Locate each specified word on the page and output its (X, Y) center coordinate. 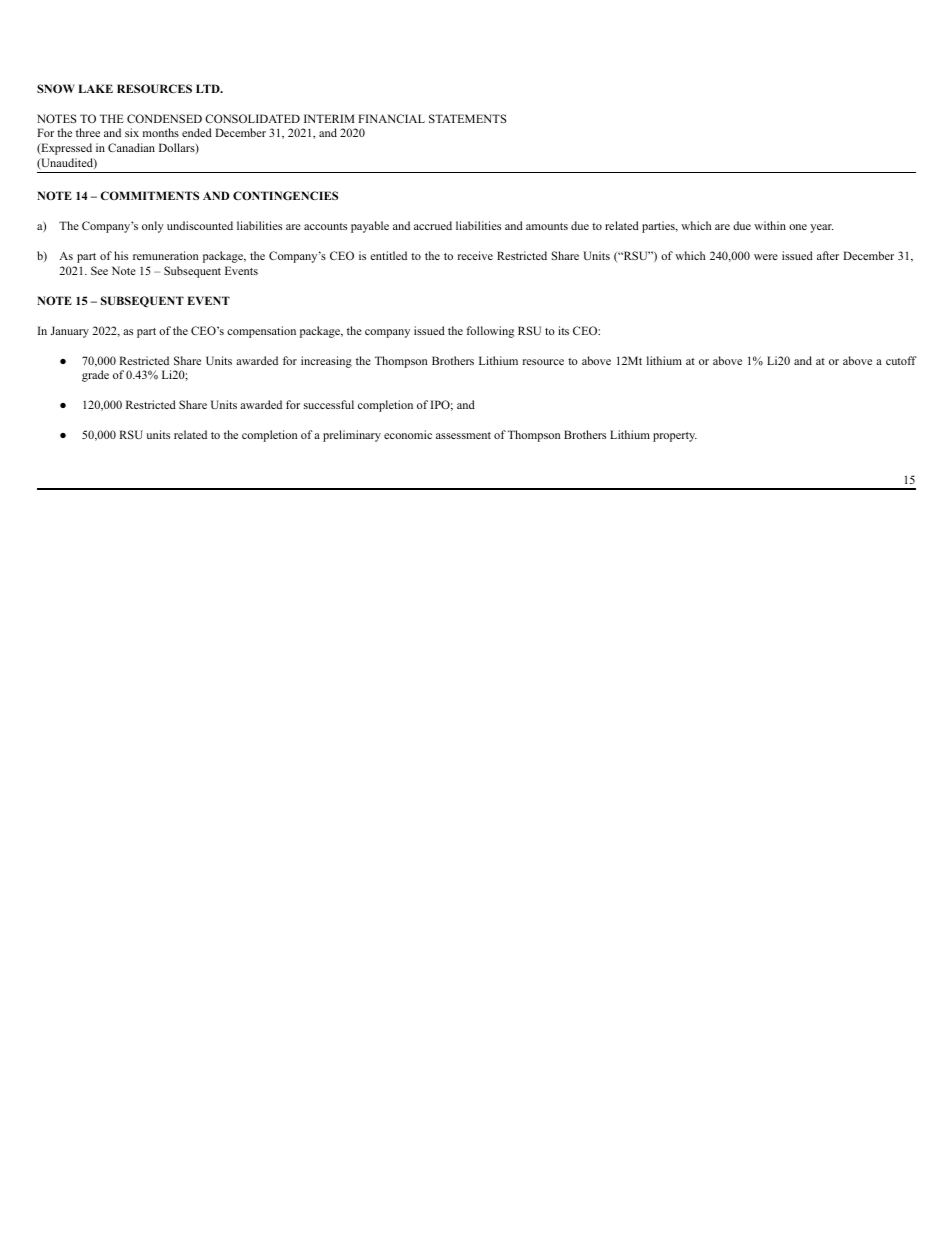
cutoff (901, 360)
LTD (209, 88)
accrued (433, 225)
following (490, 332)
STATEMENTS (467, 118)
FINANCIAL (391, 118)
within (770, 225)
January (70, 332)
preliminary (352, 436)
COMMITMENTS (149, 195)
